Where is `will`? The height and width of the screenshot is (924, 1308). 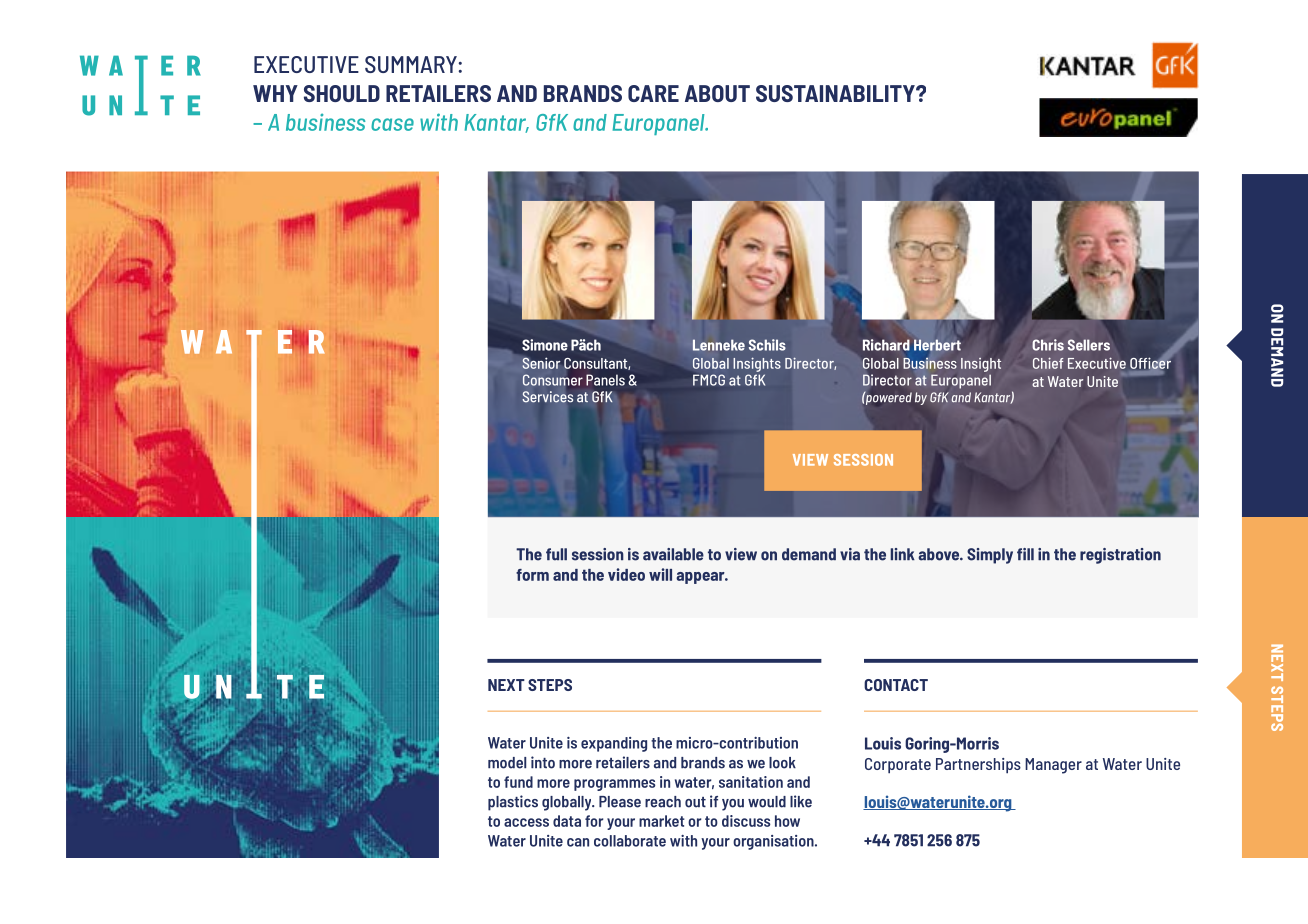 will is located at coordinates (660, 574).
